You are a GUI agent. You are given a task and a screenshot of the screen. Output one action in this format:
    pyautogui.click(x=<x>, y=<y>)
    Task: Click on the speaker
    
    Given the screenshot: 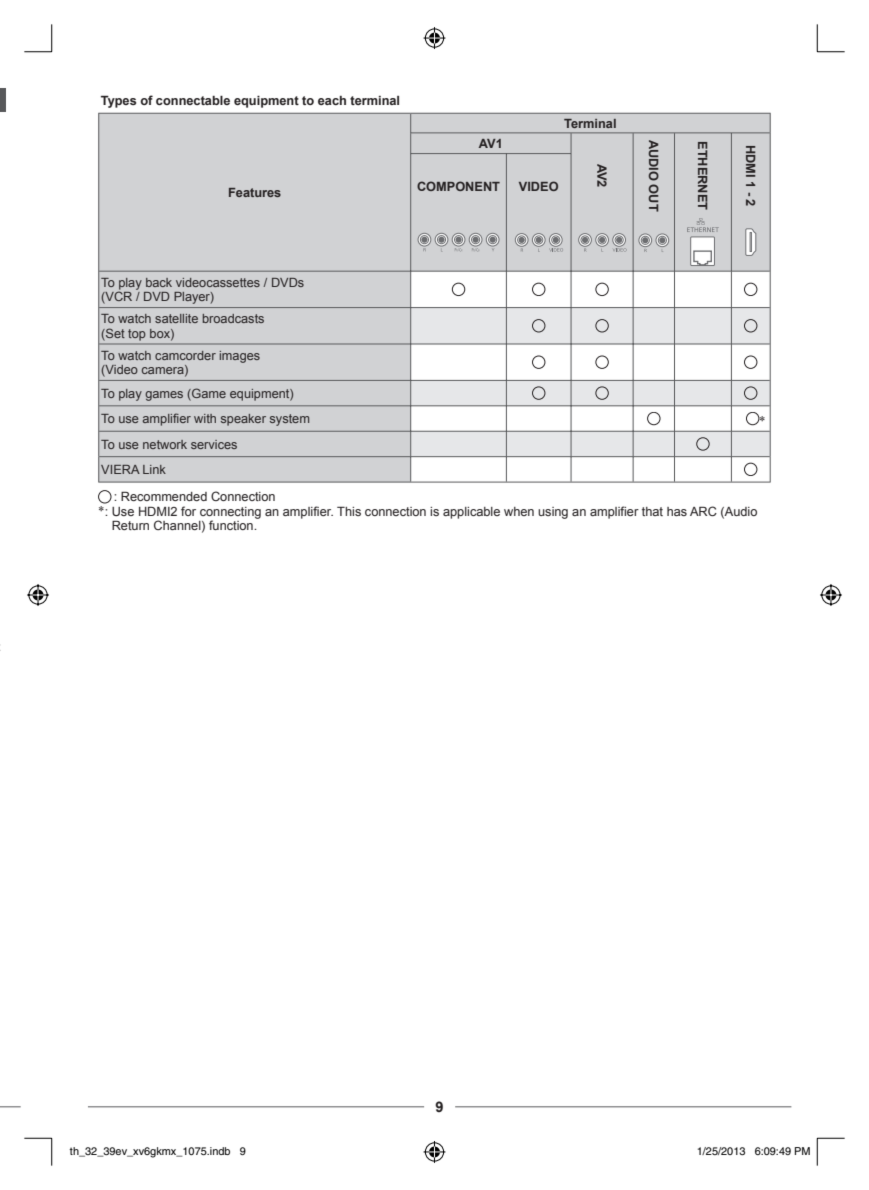 What is the action you would take?
    pyautogui.click(x=243, y=420)
